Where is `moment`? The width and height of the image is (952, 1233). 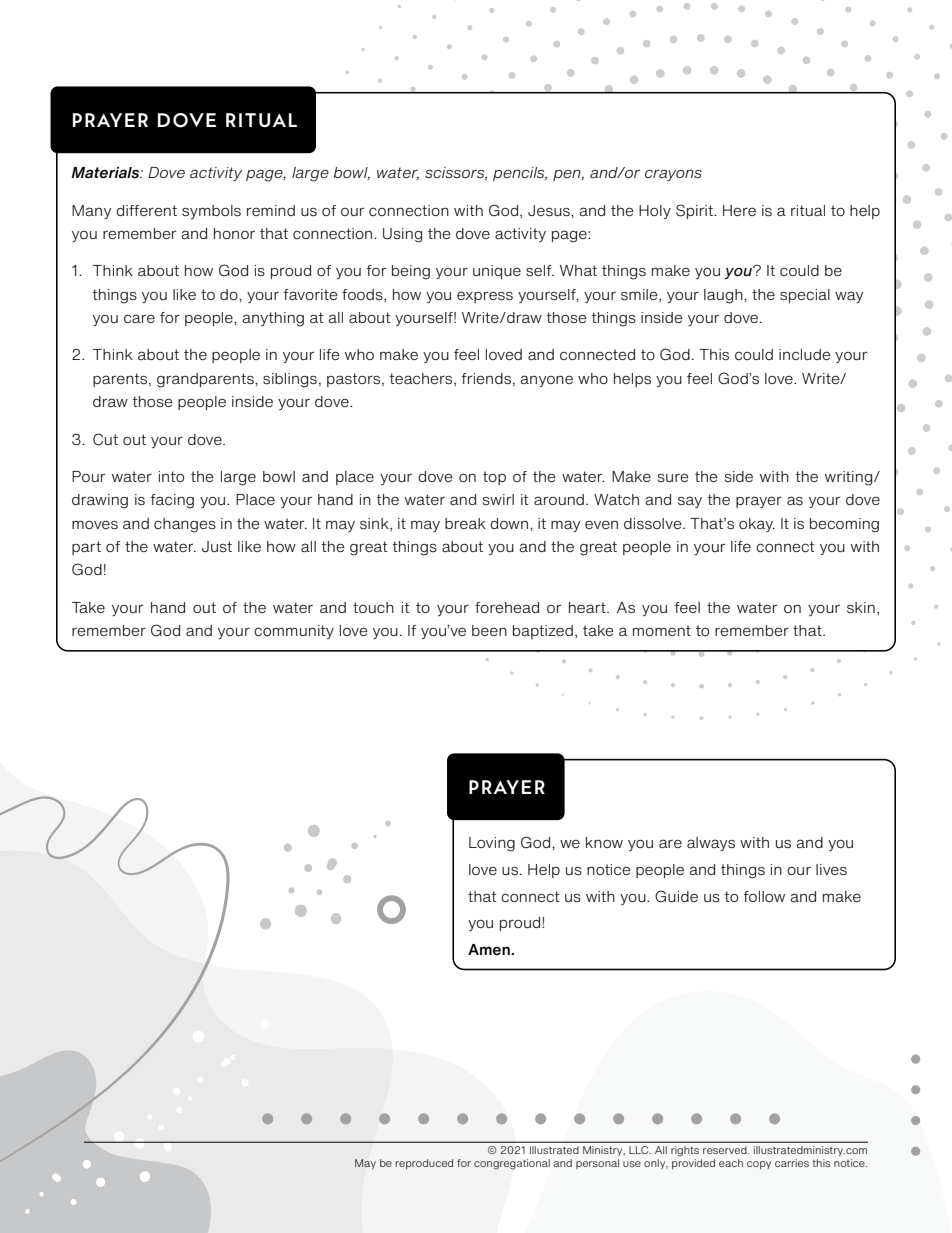
moment is located at coordinates (662, 630).
